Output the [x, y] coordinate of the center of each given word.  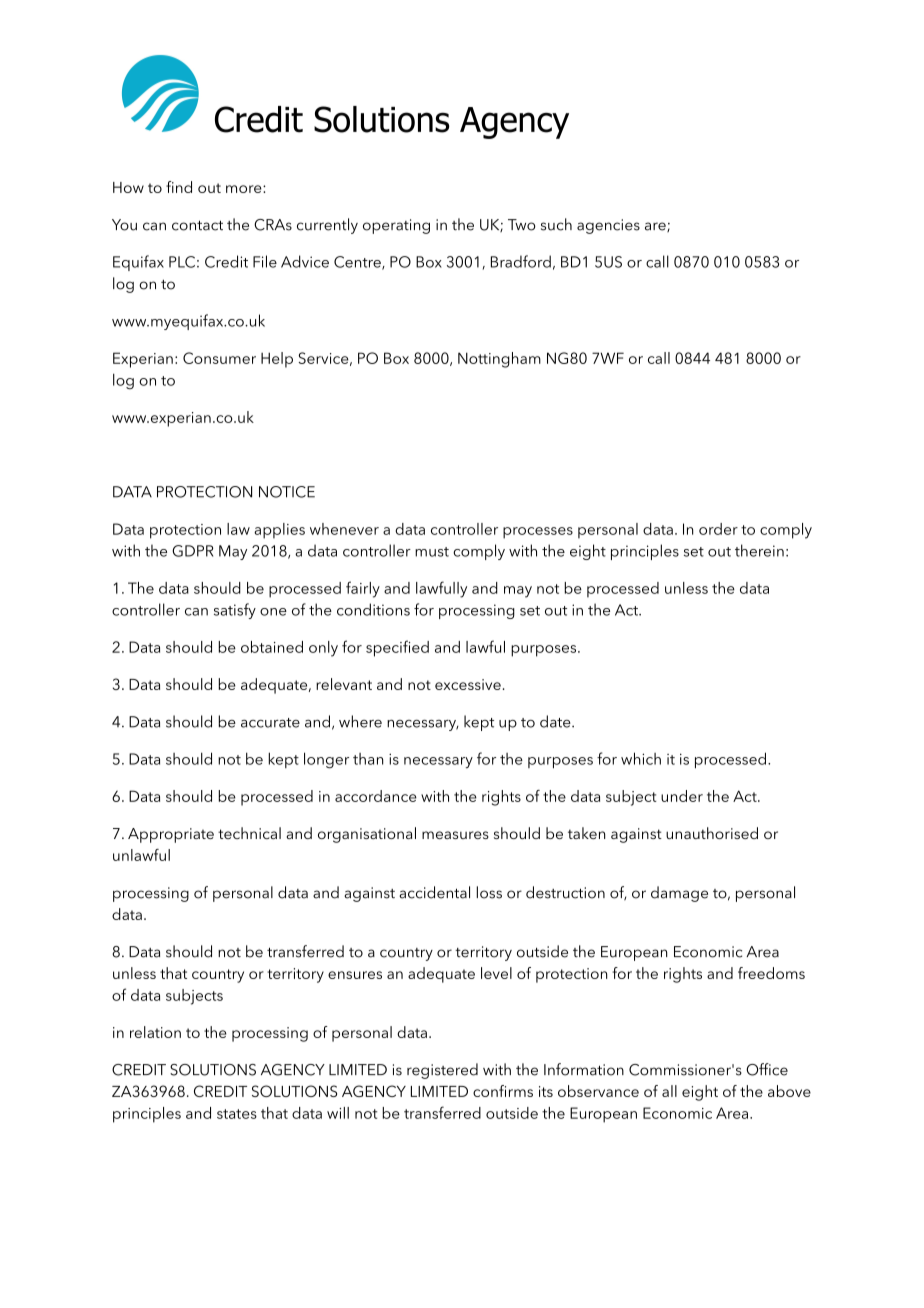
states [237, 1114]
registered [442, 1071]
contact [197, 225]
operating [396, 226]
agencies [608, 226]
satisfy [235, 611]
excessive [468, 684]
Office [767, 1069]
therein [759, 550]
